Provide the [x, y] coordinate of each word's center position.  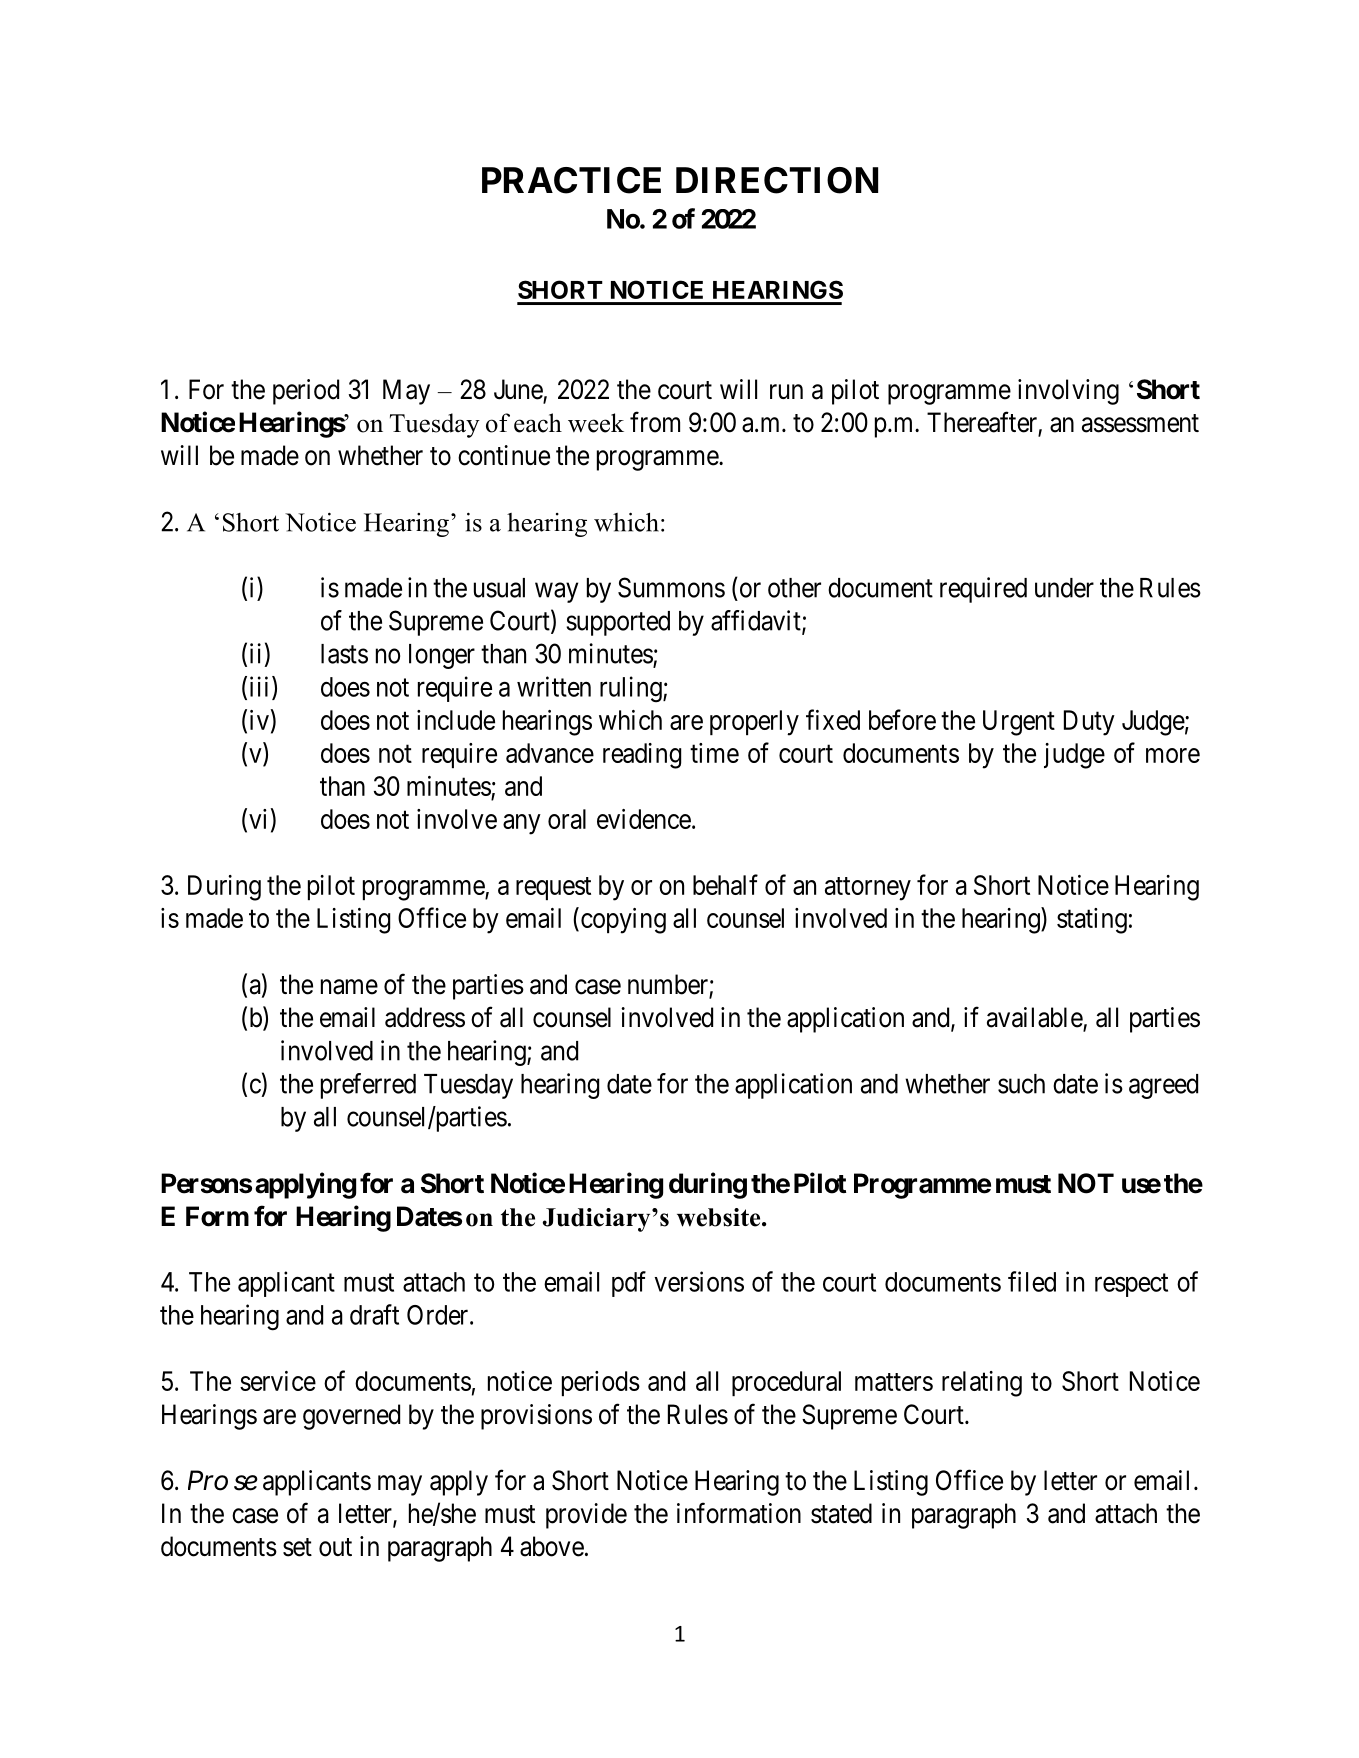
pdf [629, 1284]
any [522, 824]
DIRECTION [777, 180]
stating [1092, 921]
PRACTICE [571, 180]
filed [1032, 1281]
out [335, 1547]
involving [1068, 392]
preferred [368, 1086]
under [1064, 588]
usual [499, 588]
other [794, 588]
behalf [725, 884]
